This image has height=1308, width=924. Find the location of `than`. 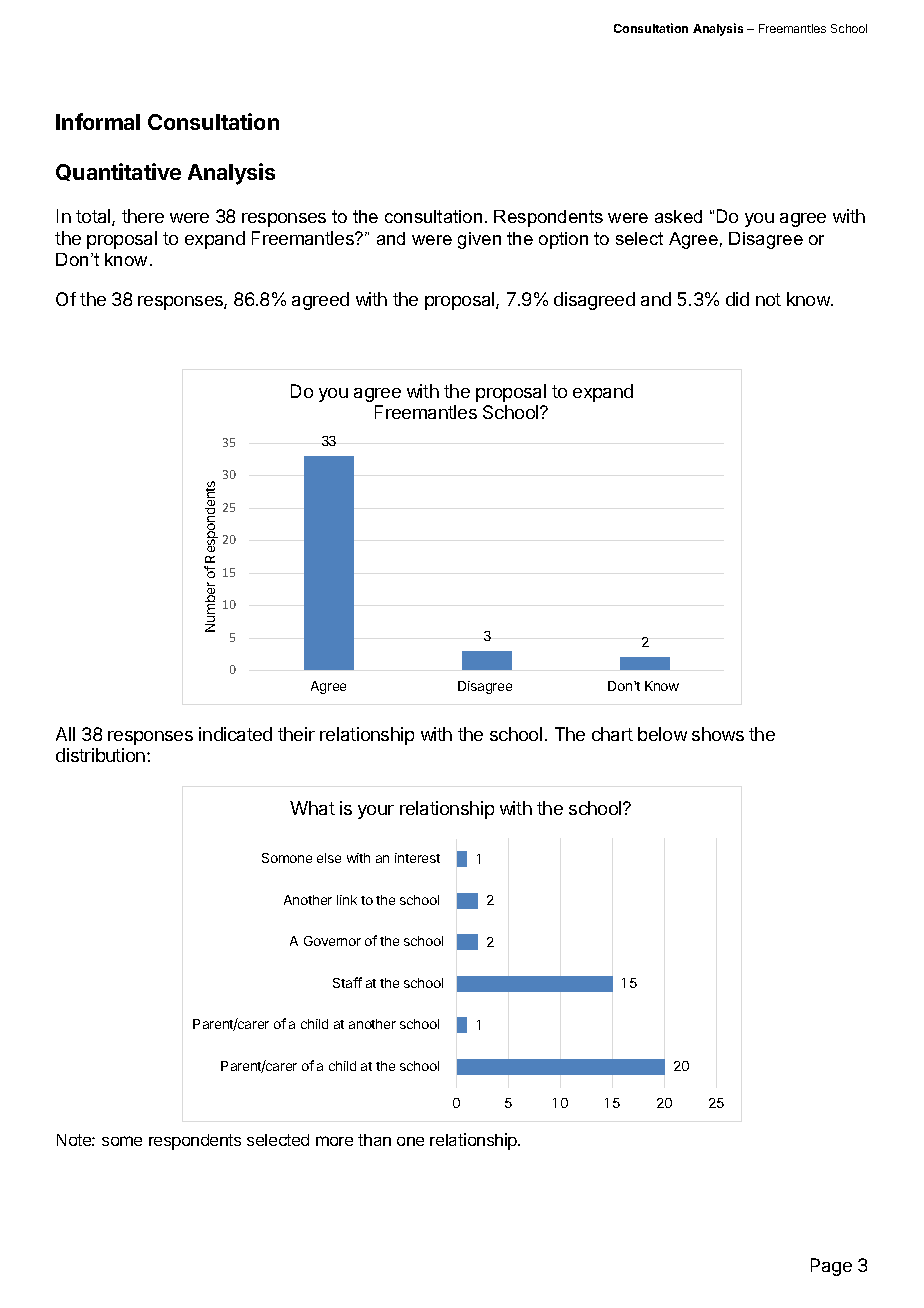

than is located at coordinates (374, 1140).
